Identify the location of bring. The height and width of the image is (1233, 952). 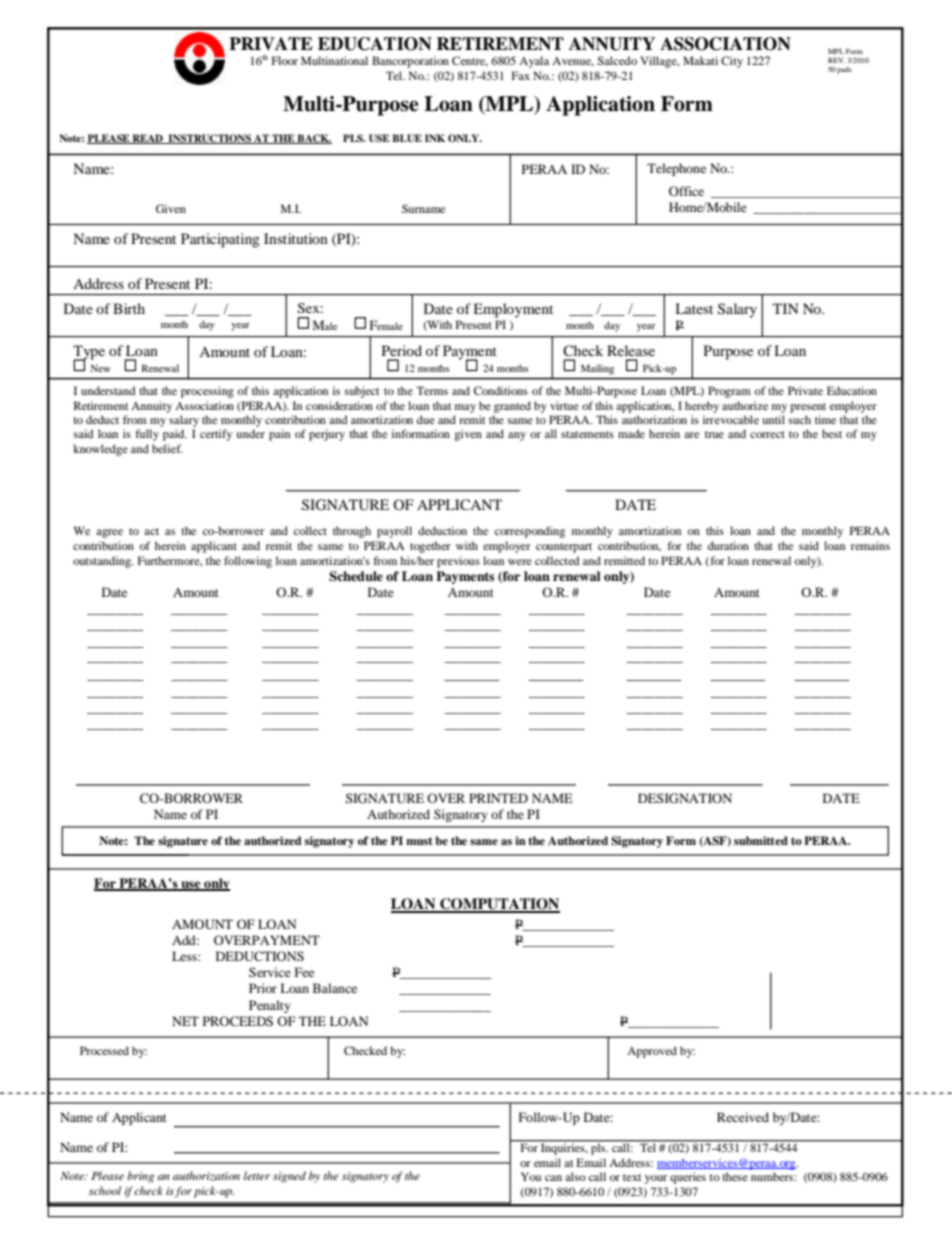
(140, 1177).
